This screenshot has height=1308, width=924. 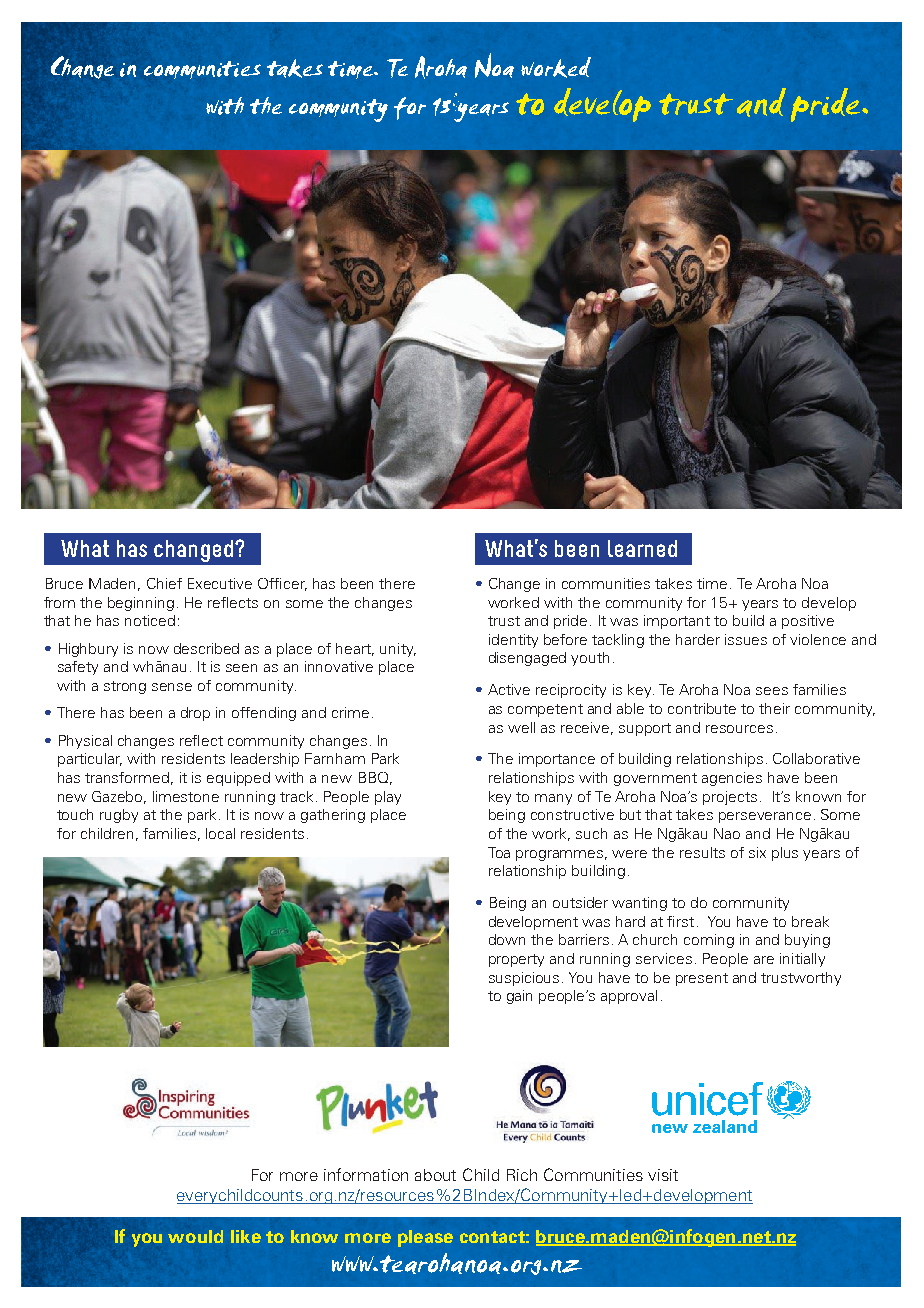 I want to click on Officer, so click(x=282, y=584).
